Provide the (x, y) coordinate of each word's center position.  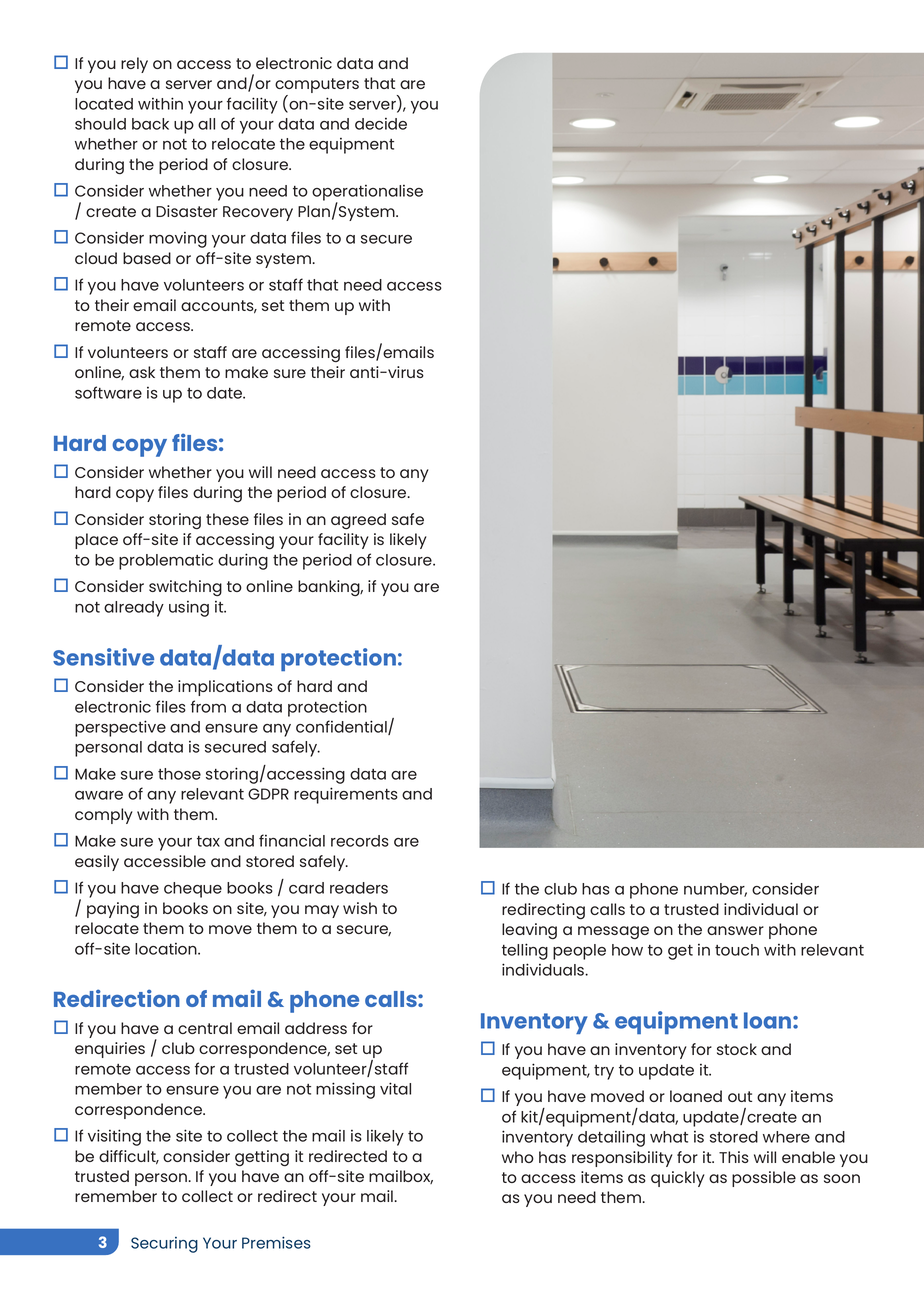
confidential (342, 727)
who (518, 1157)
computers (317, 87)
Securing (164, 1245)
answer (735, 930)
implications (225, 688)
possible (764, 1179)
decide (381, 124)
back (150, 124)
